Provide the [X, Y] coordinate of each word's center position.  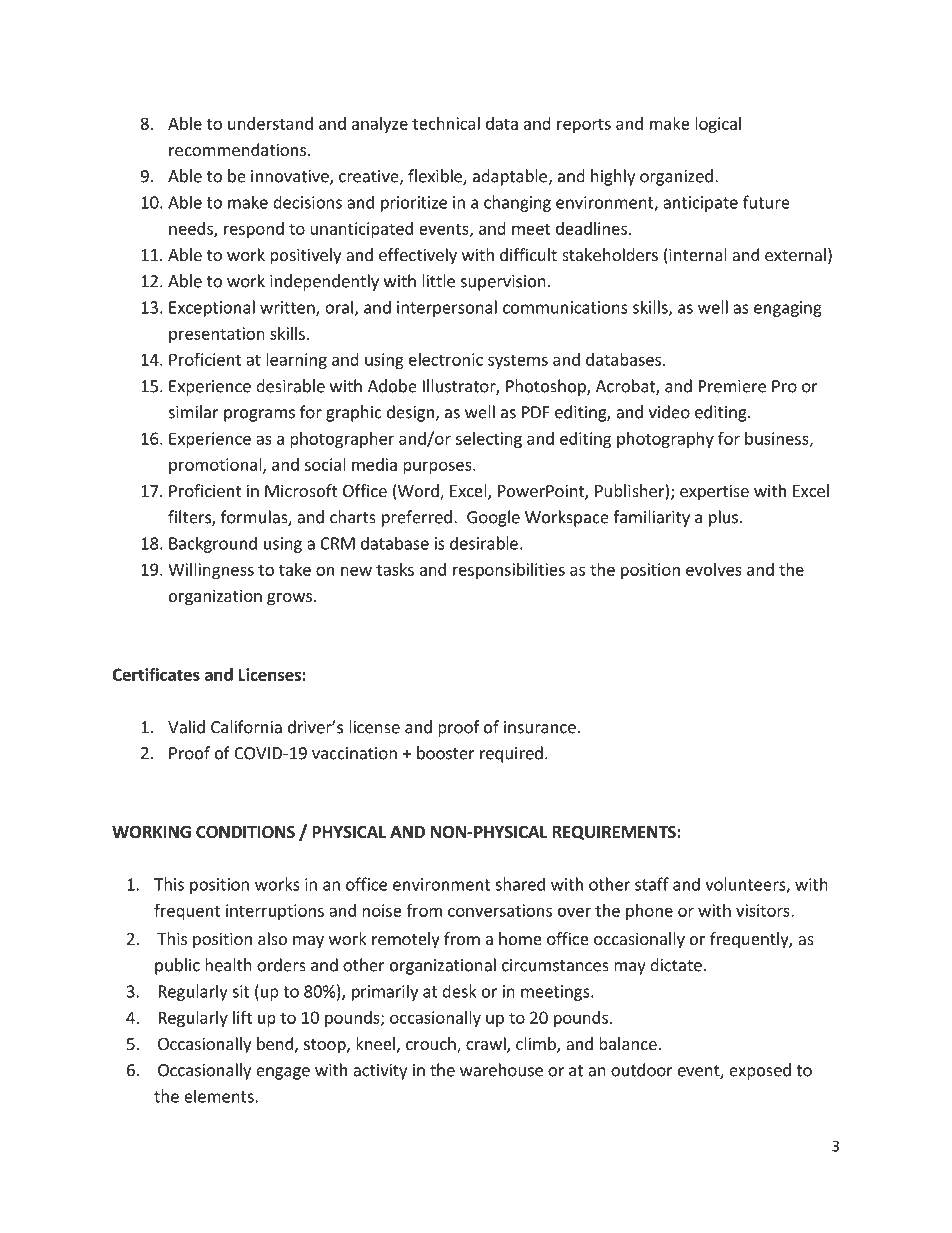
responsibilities [509, 571]
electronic [446, 359]
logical [718, 125]
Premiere [732, 386]
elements [220, 1096]
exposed [760, 1071]
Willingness [211, 571]
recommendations [239, 149]
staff [652, 884]
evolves [714, 569]
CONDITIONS [245, 832]
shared [520, 884]
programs [259, 415]
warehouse [501, 1070]
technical [446, 123]
